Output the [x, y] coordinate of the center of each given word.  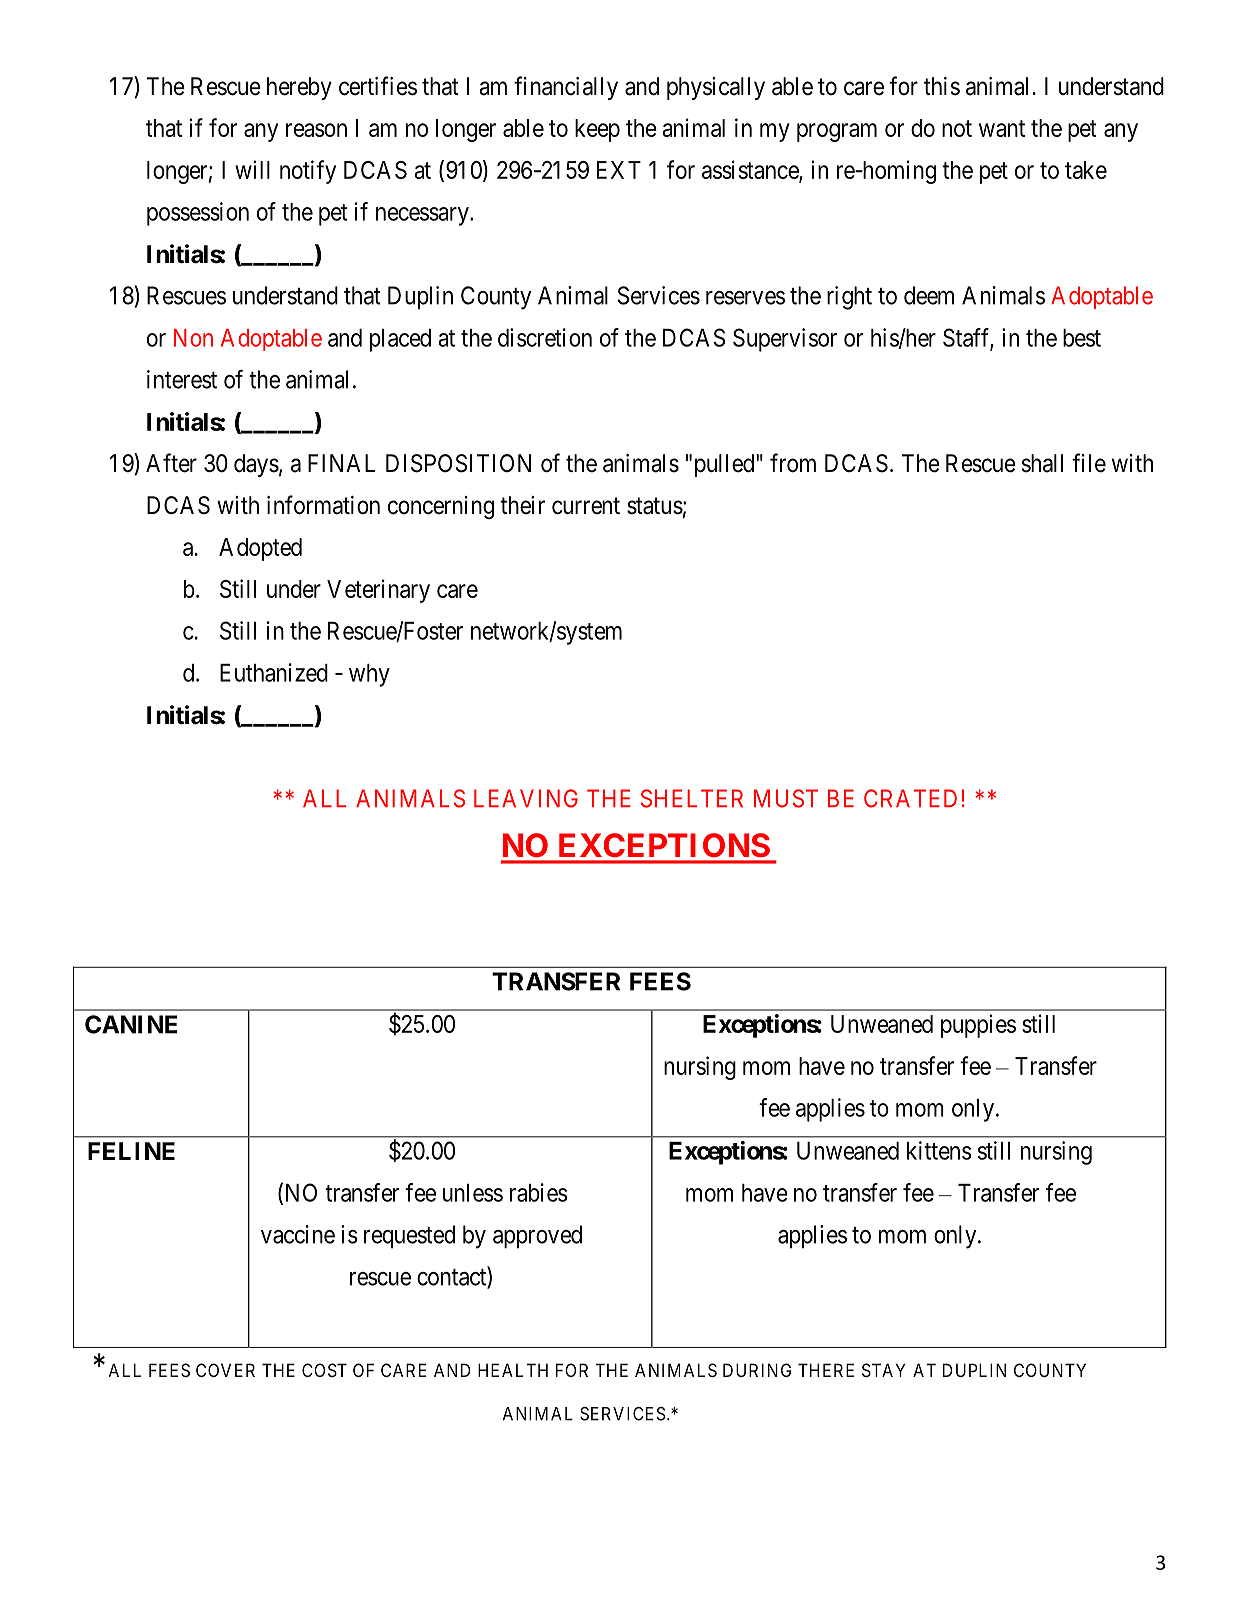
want [1002, 128]
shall [1042, 463]
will [252, 169]
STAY [883, 1370]
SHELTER [692, 798]
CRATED [910, 798]
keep [597, 130]
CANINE [131, 1024]
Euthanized [274, 672]
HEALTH [513, 1370]
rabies [539, 1192]
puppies [978, 1026]
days [256, 465]
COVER [225, 1370]
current [586, 506]
